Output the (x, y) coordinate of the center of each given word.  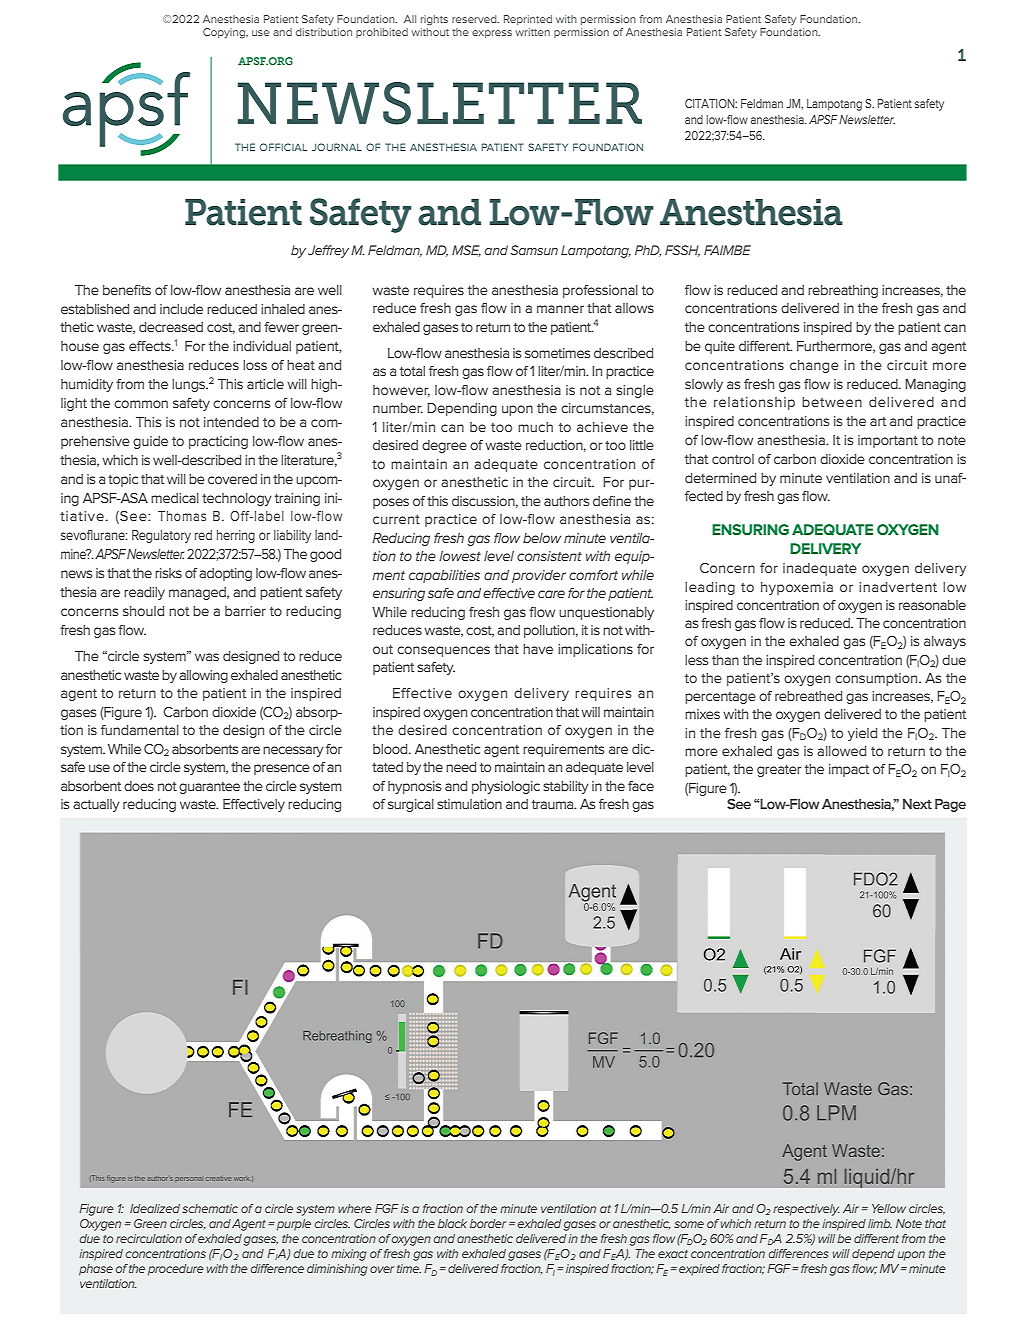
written (532, 32)
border (488, 1223)
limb (880, 1223)
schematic (210, 1208)
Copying (225, 33)
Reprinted (528, 20)
